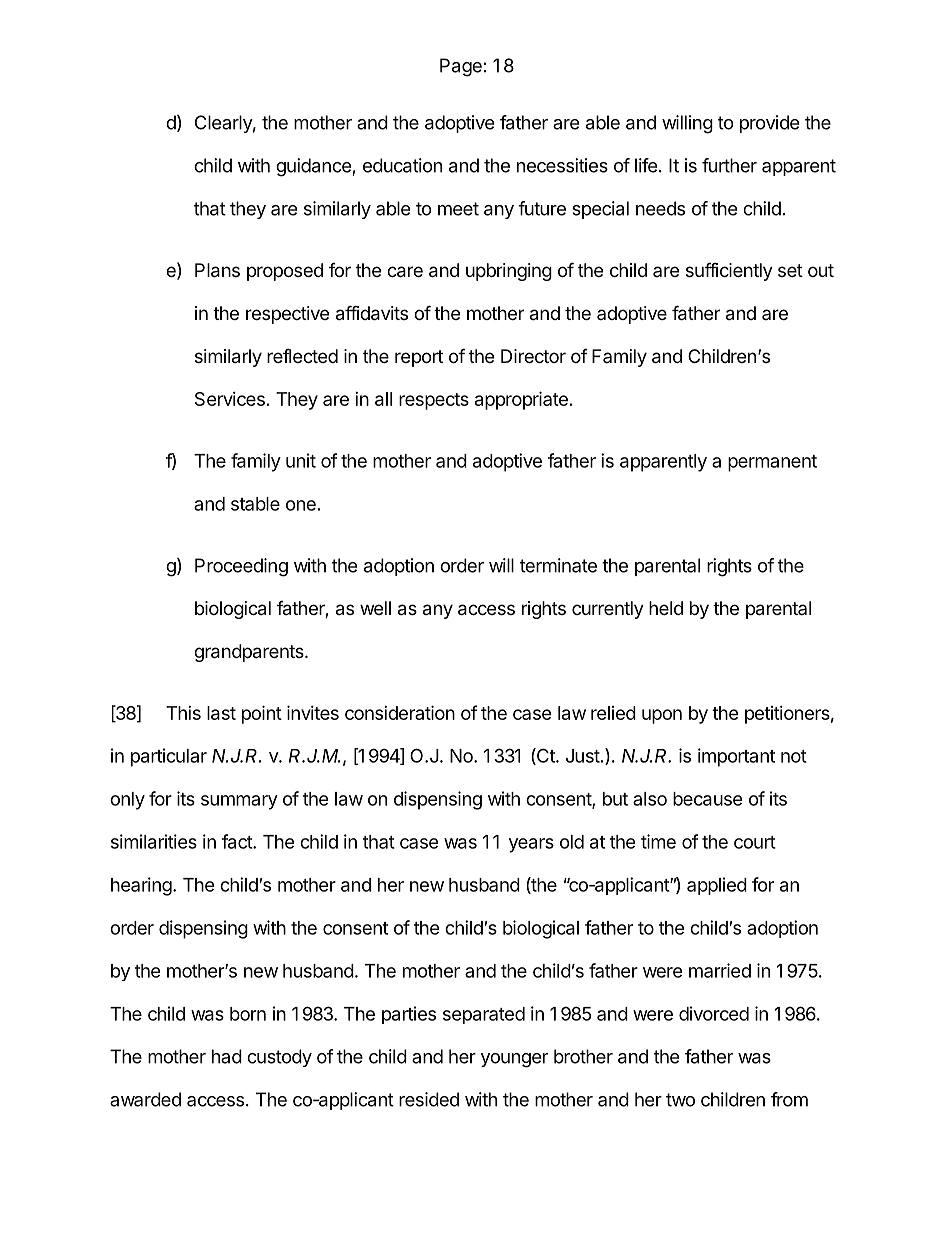 This screenshot has width=952, height=1233. What do you see at coordinates (461, 67) in the screenshot?
I see `Page` at bounding box center [461, 67].
